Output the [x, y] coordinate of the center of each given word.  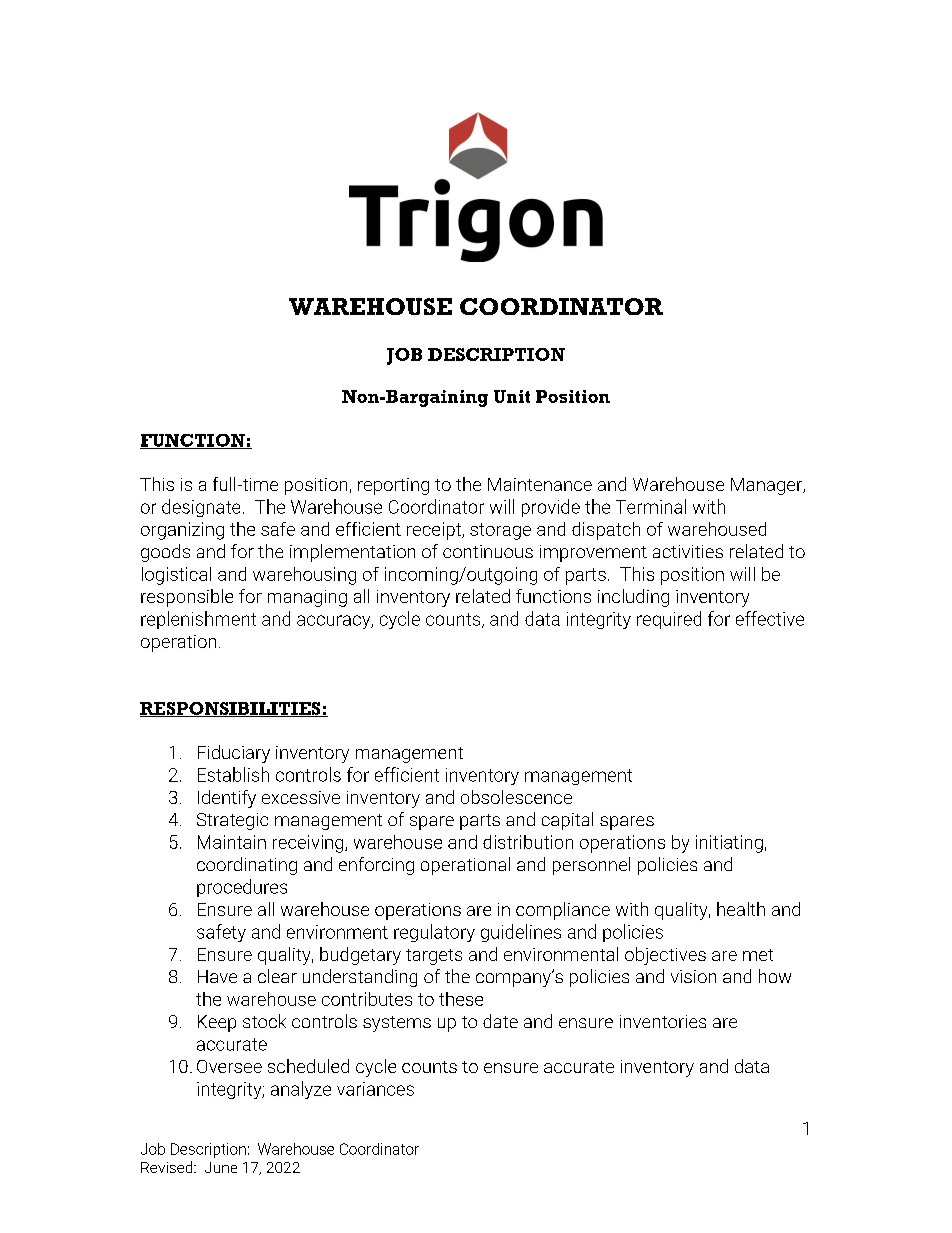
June [221, 1167]
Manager [767, 486]
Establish [233, 774]
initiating [729, 844]
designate [201, 508]
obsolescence [516, 797]
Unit [512, 396]
